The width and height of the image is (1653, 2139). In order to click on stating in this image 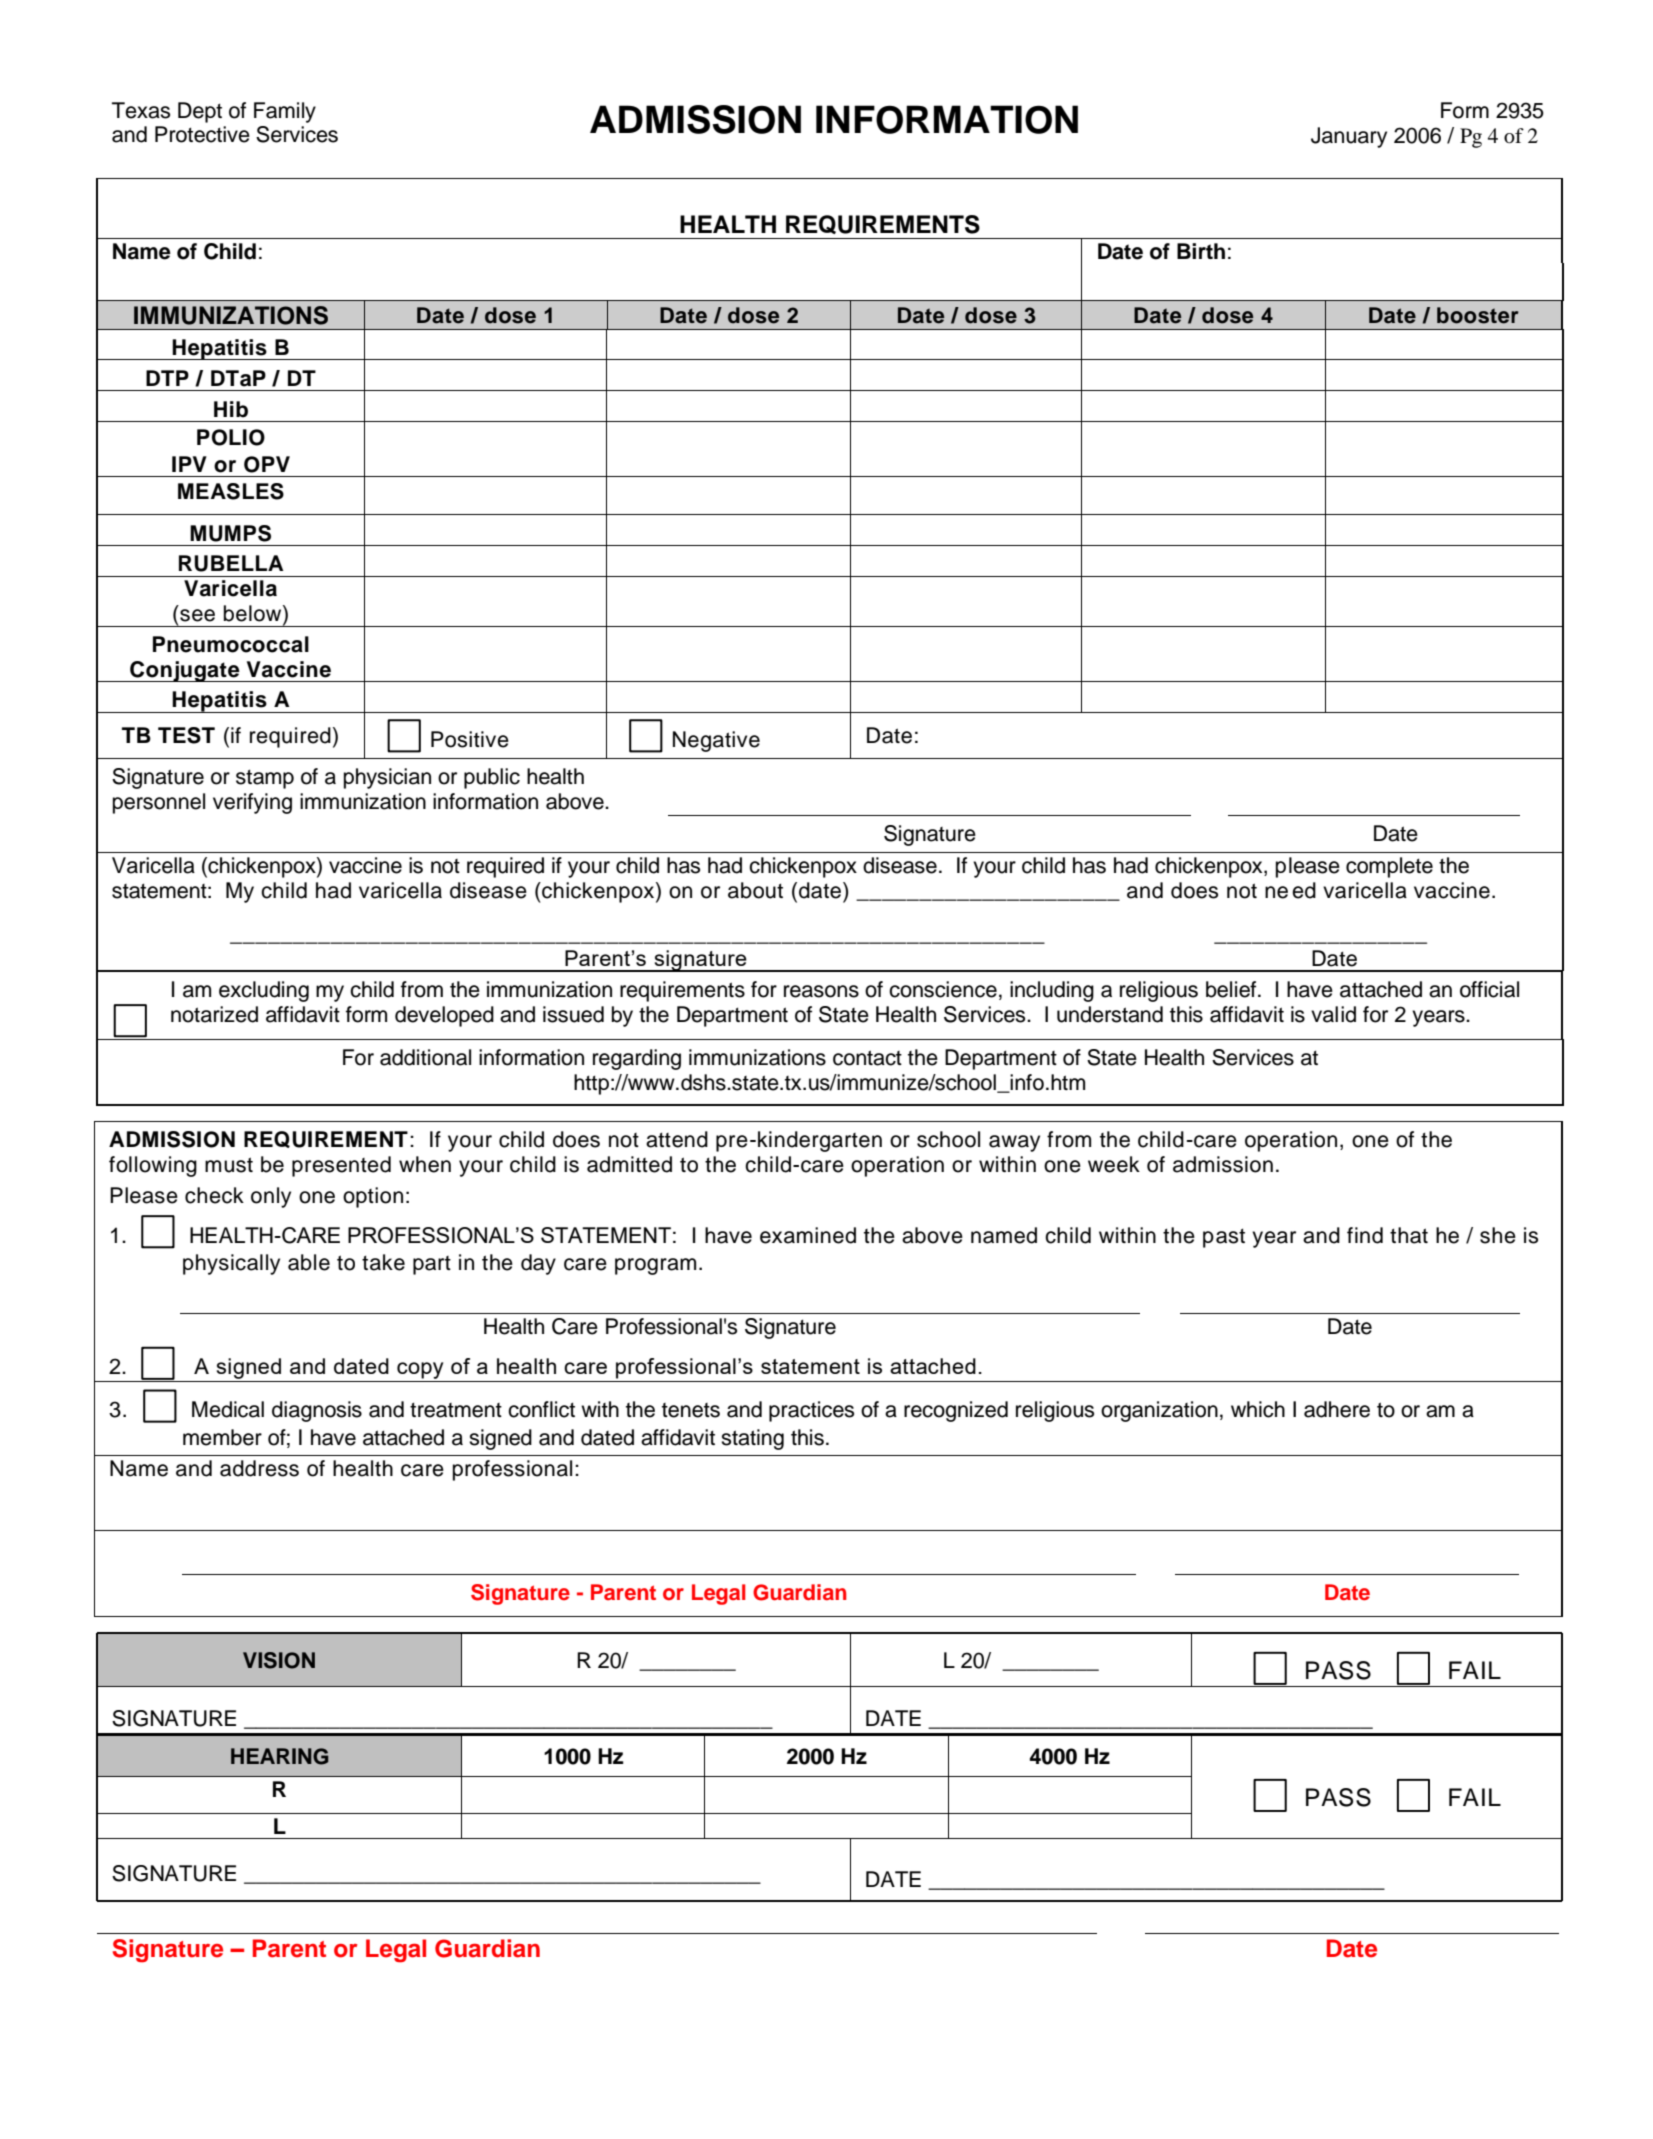, I will do `click(752, 1439)`.
